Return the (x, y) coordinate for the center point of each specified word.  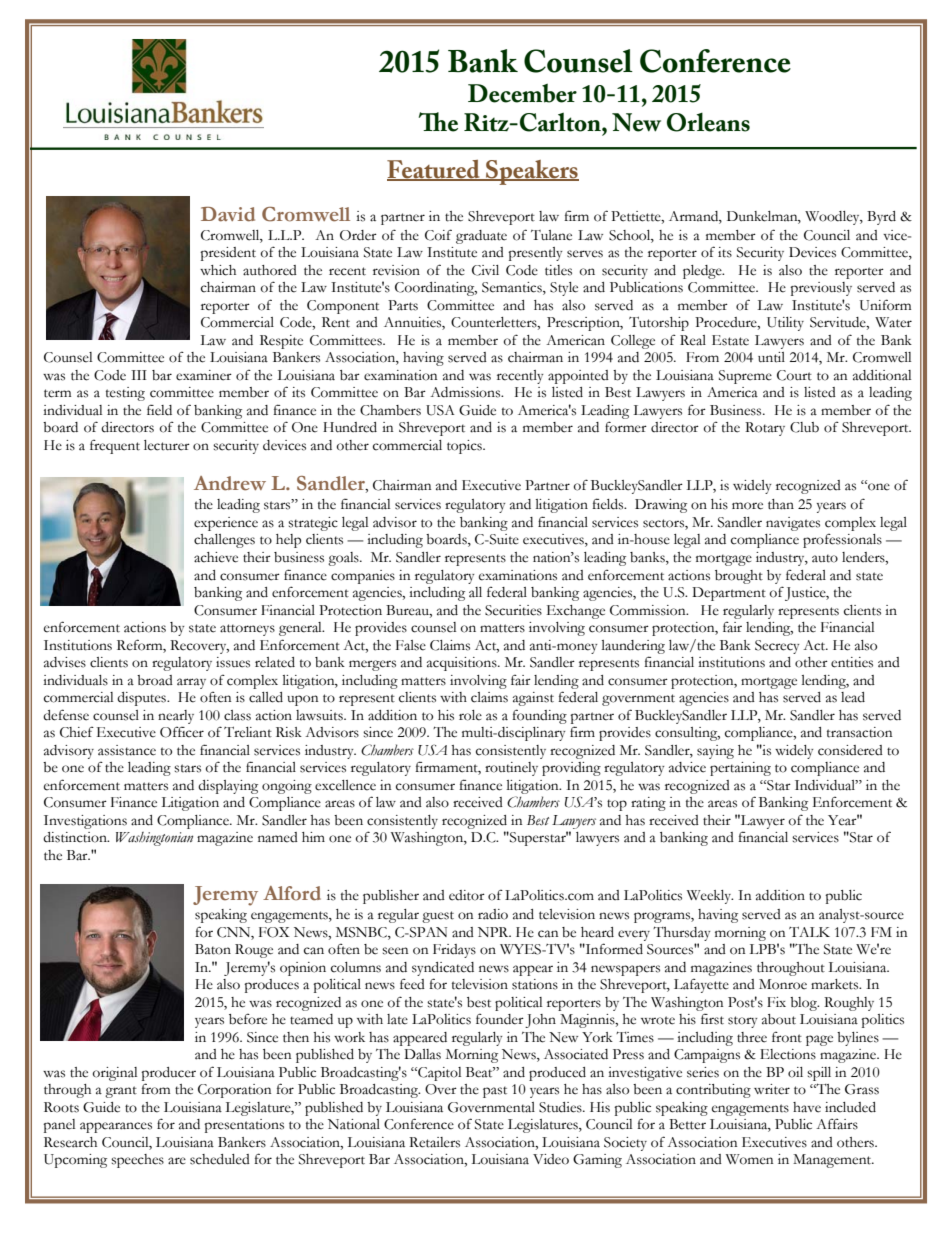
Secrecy (777, 647)
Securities (513, 610)
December (522, 93)
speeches (137, 1161)
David (228, 214)
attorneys (247, 630)
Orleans (708, 122)
